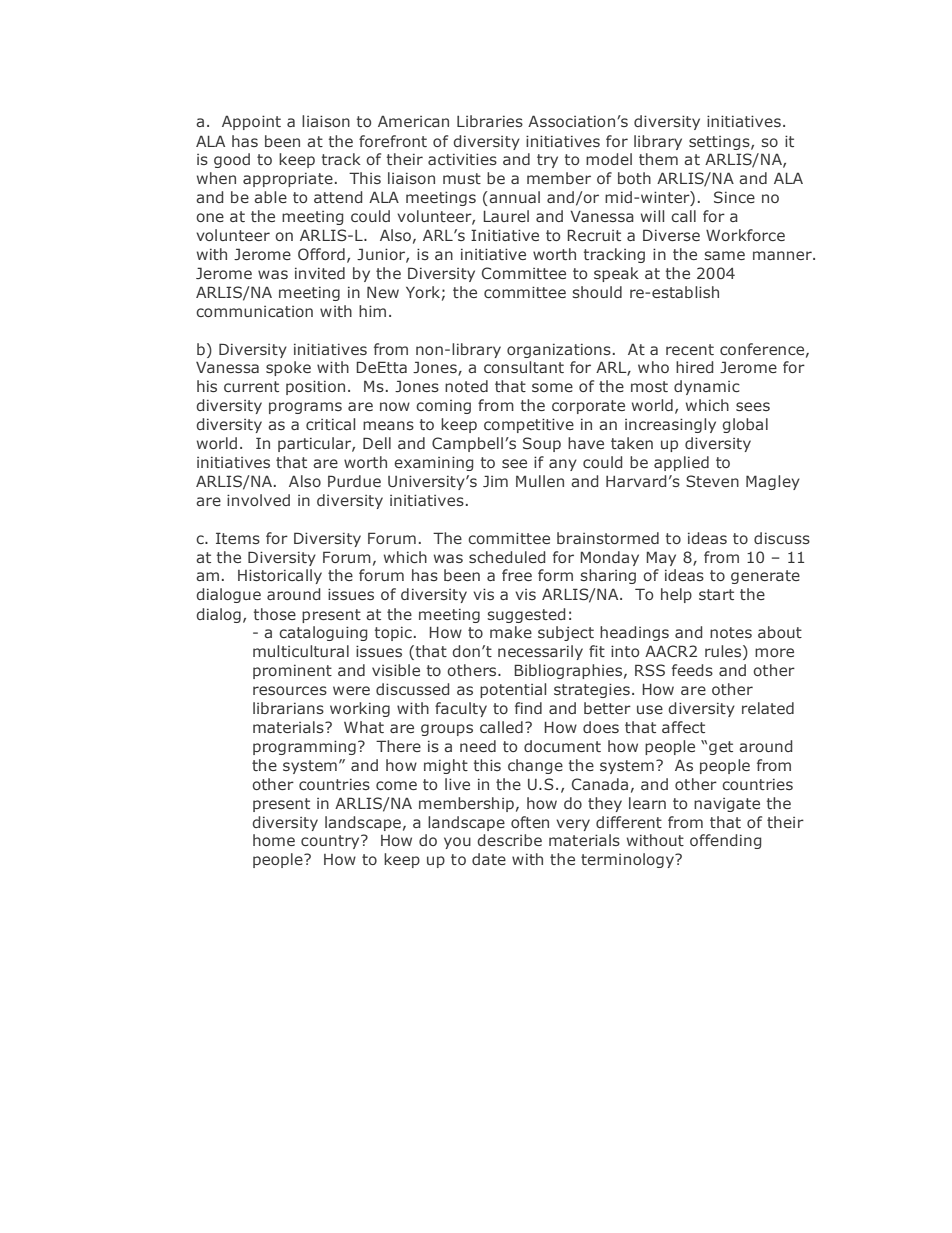 This image has height=1233, width=952. Describe the element at coordinates (258, 500) in the image. I see `involved` at that location.
